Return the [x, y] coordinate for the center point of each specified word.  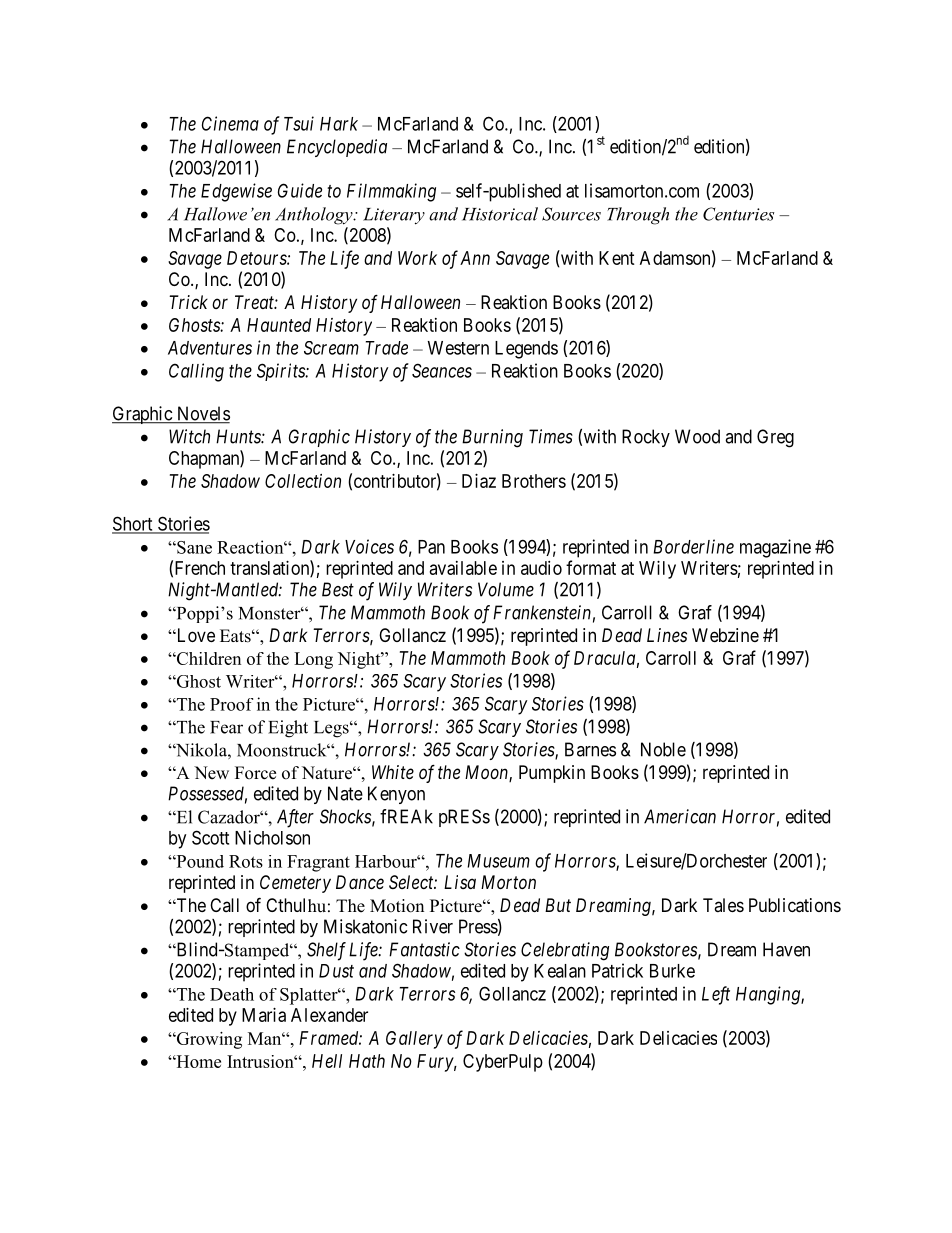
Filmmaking [391, 192]
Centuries [738, 214]
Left [716, 995]
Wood [697, 436]
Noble [663, 749]
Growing [208, 1040]
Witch [189, 436]
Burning [492, 438]
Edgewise [236, 192]
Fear [226, 727]
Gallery [414, 1040]
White [393, 772]
